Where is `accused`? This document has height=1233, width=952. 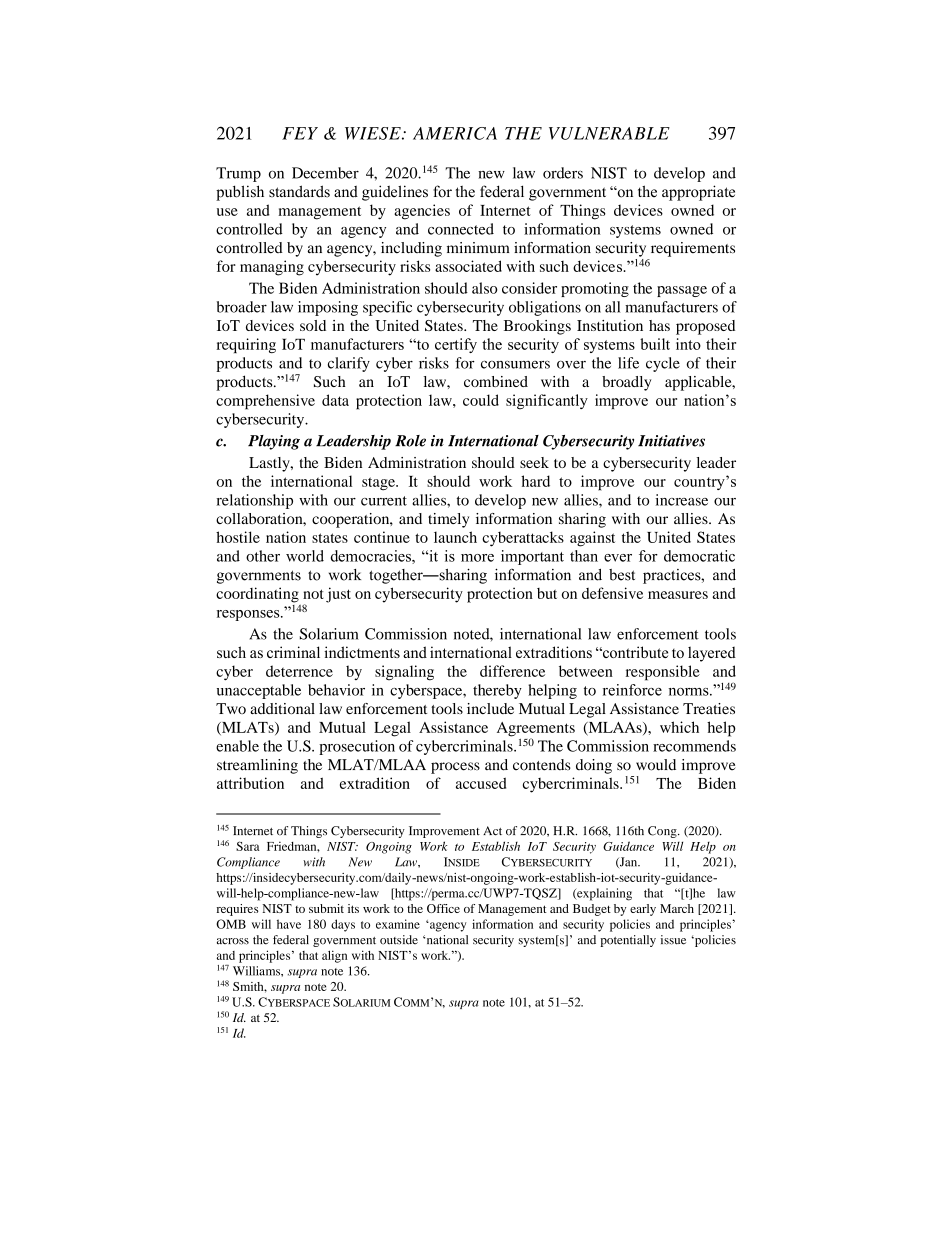
accused is located at coordinates (481, 783).
